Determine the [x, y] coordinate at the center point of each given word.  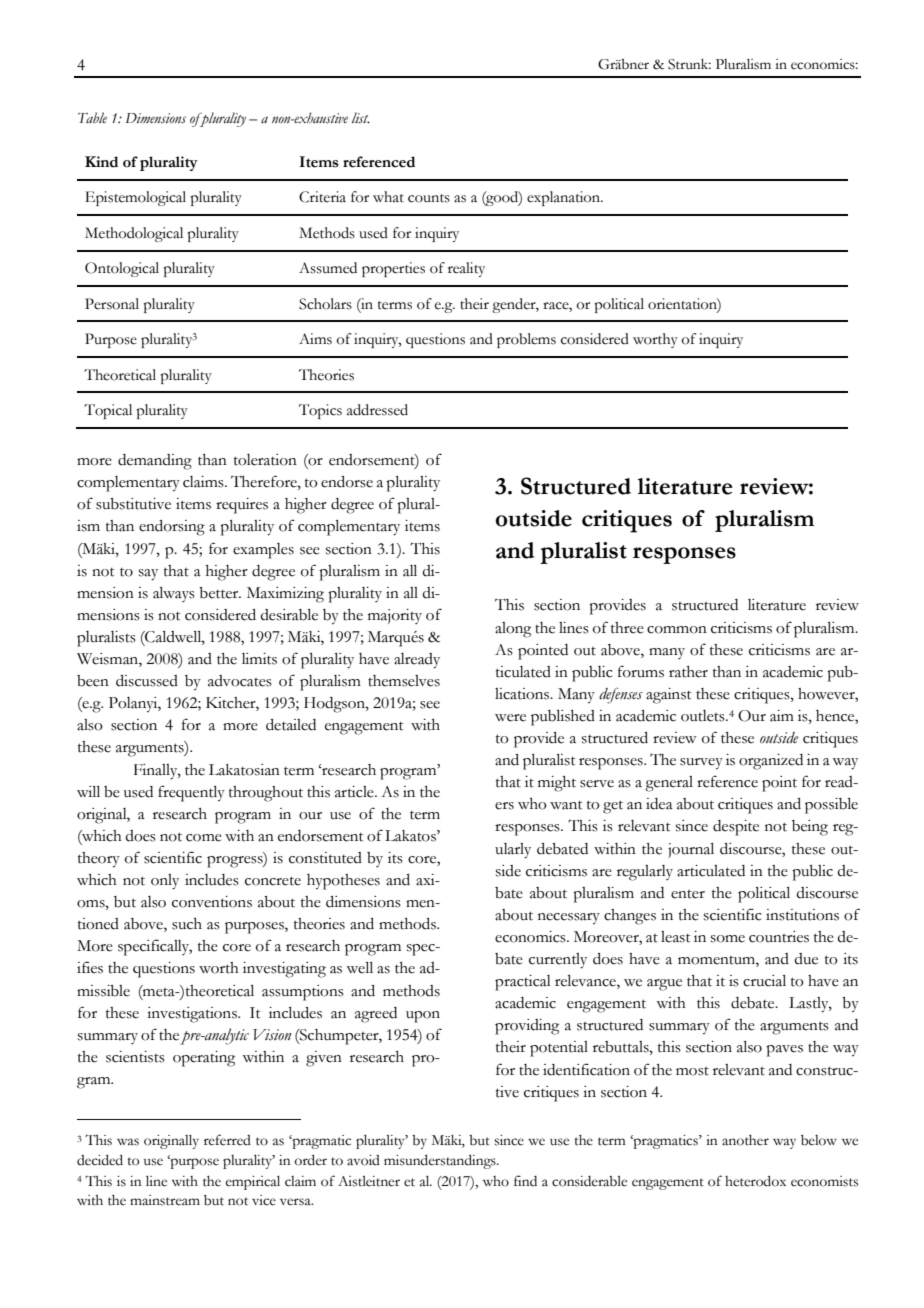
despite [736, 828]
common [677, 630]
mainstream [165, 1200]
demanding [155, 462]
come [204, 838]
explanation [565, 198]
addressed [377, 410]
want [566, 805]
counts [429, 198]
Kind [101, 162]
